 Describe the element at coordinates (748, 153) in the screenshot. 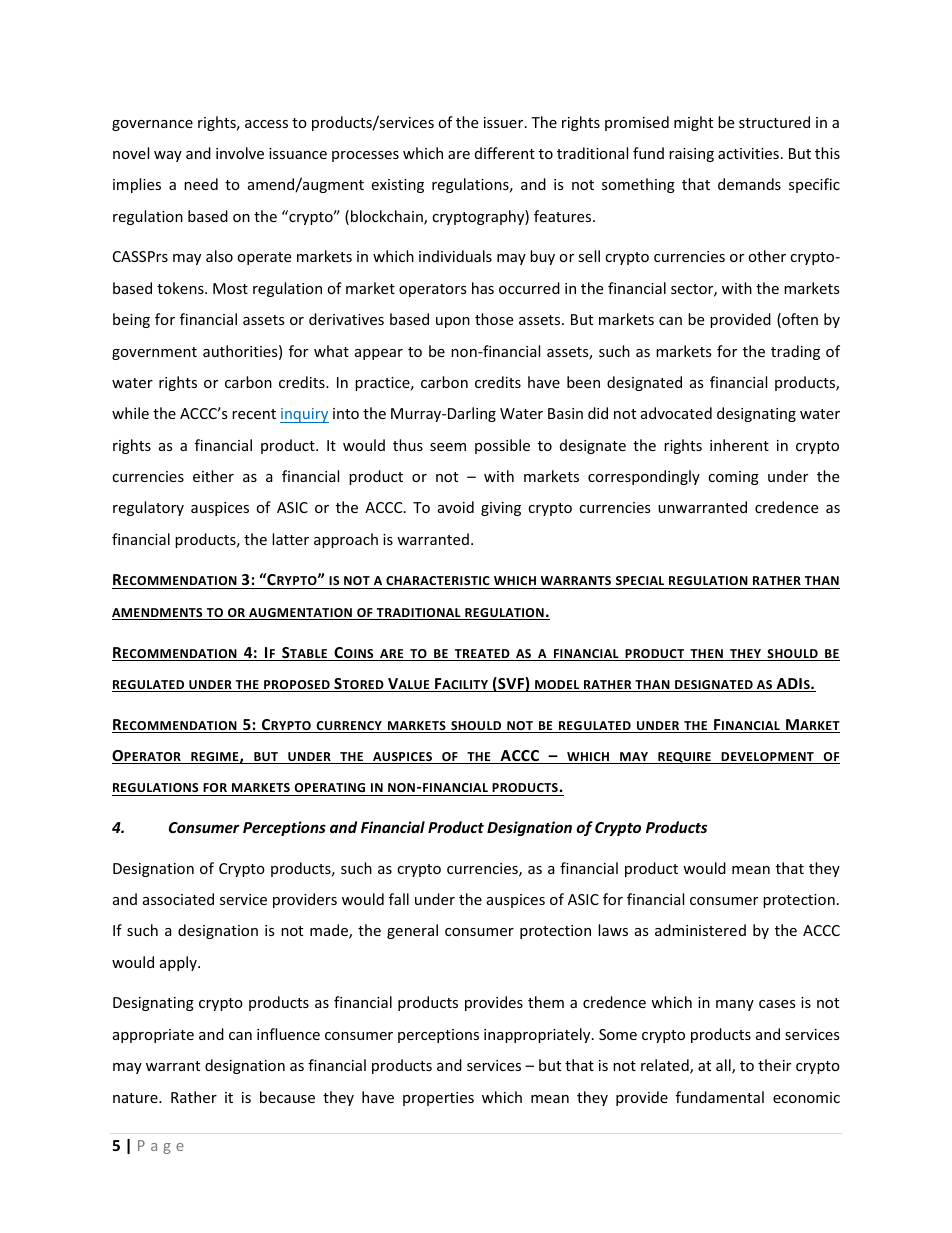

I see `activities` at that location.
